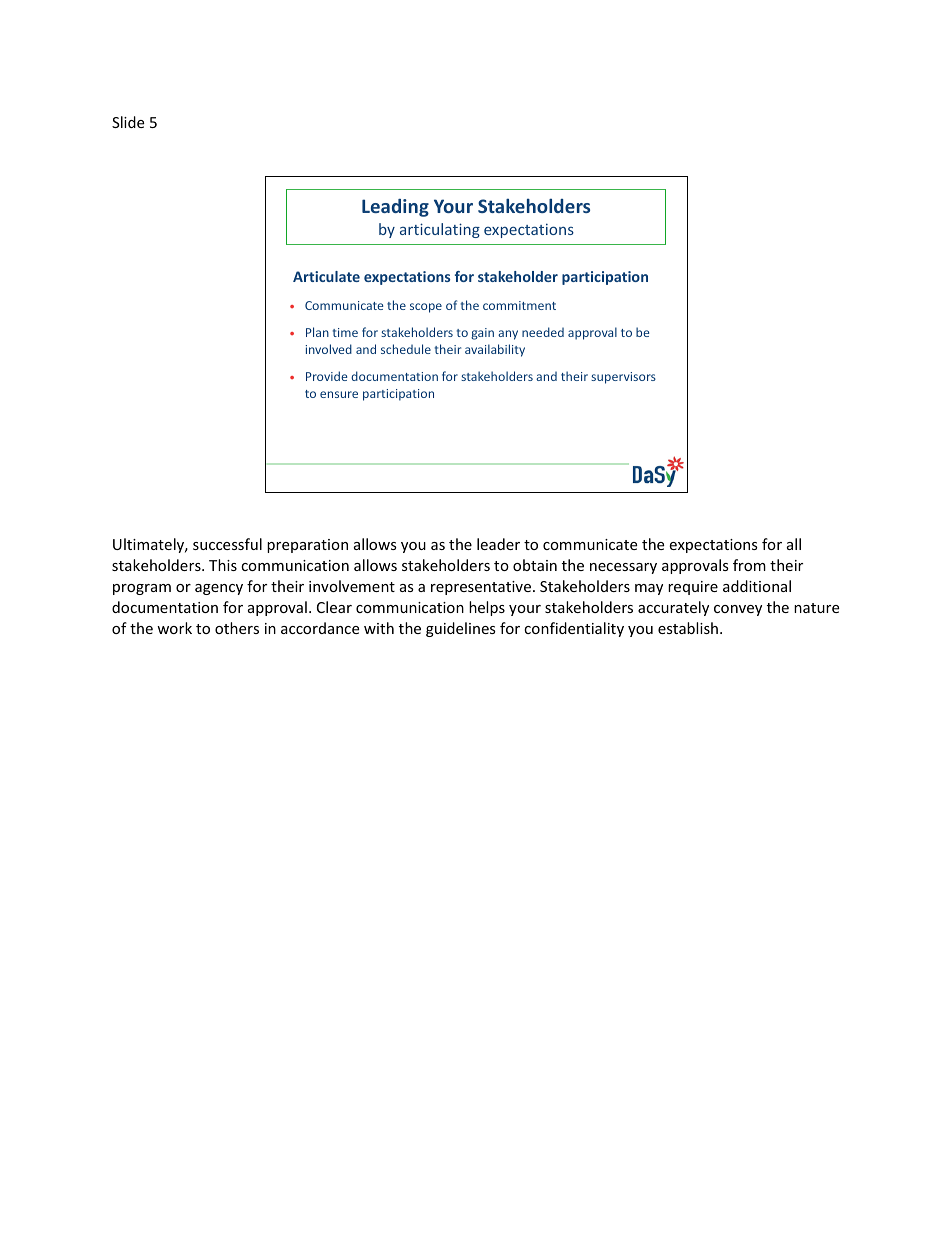 This screenshot has height=1233, width=952. Describe the element at coordinates (339, 394) in the screenshot. I see `ensure` at that location.
